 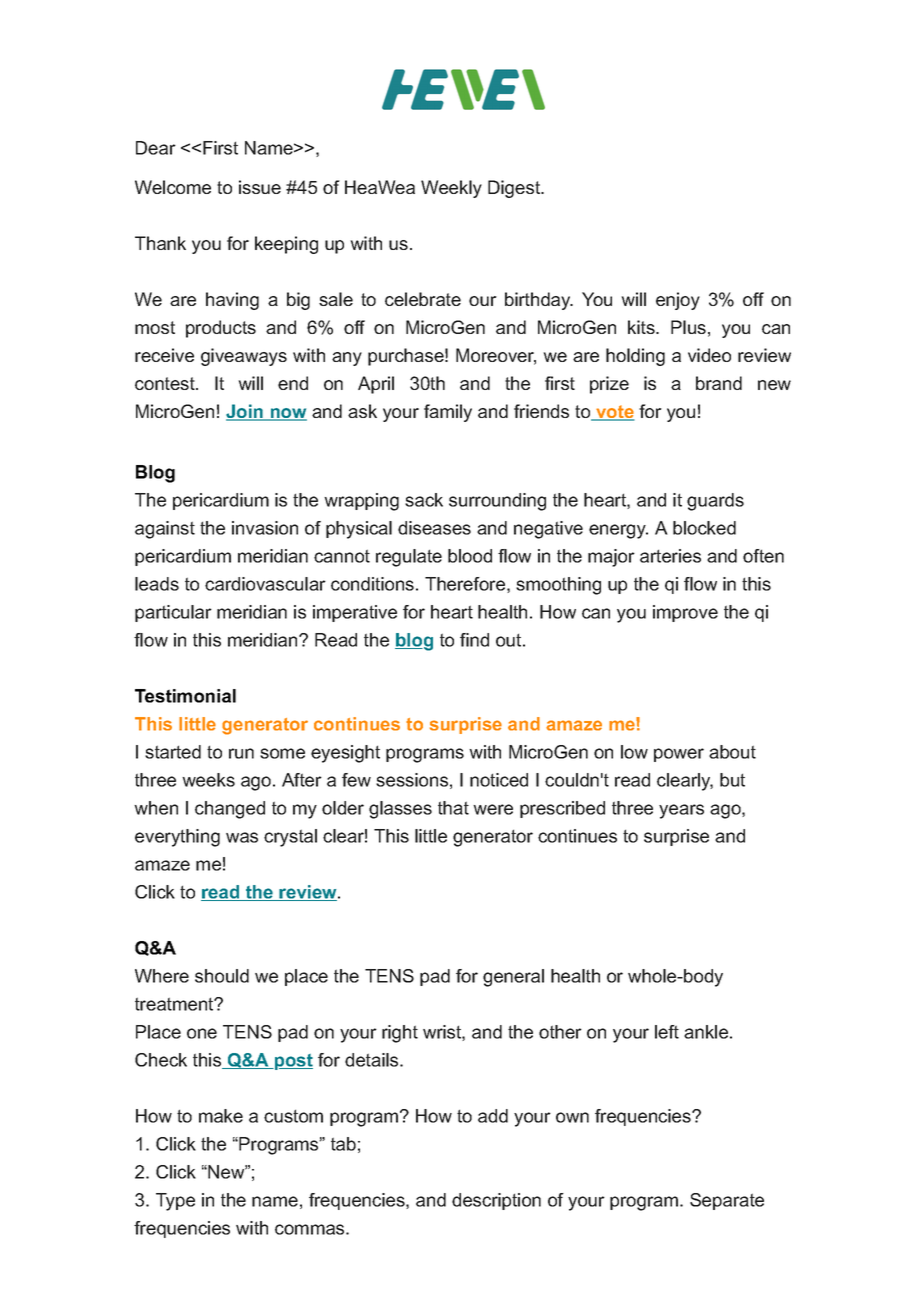 I want to click on Weekly, so click(x=451, y=189).
